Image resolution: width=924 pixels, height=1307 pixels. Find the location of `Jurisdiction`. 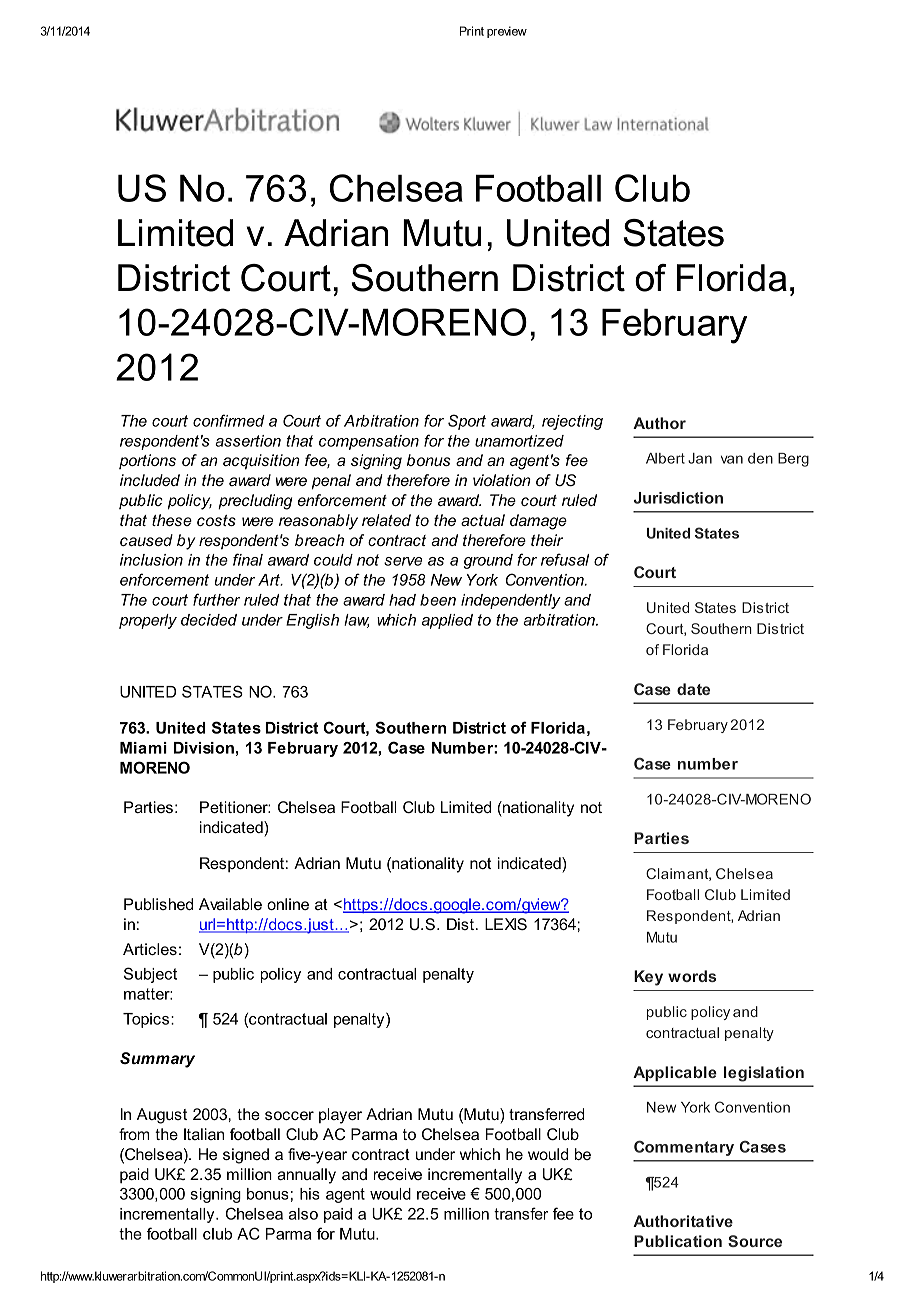

Jurisdiction is located at coordinates (678, 498).
